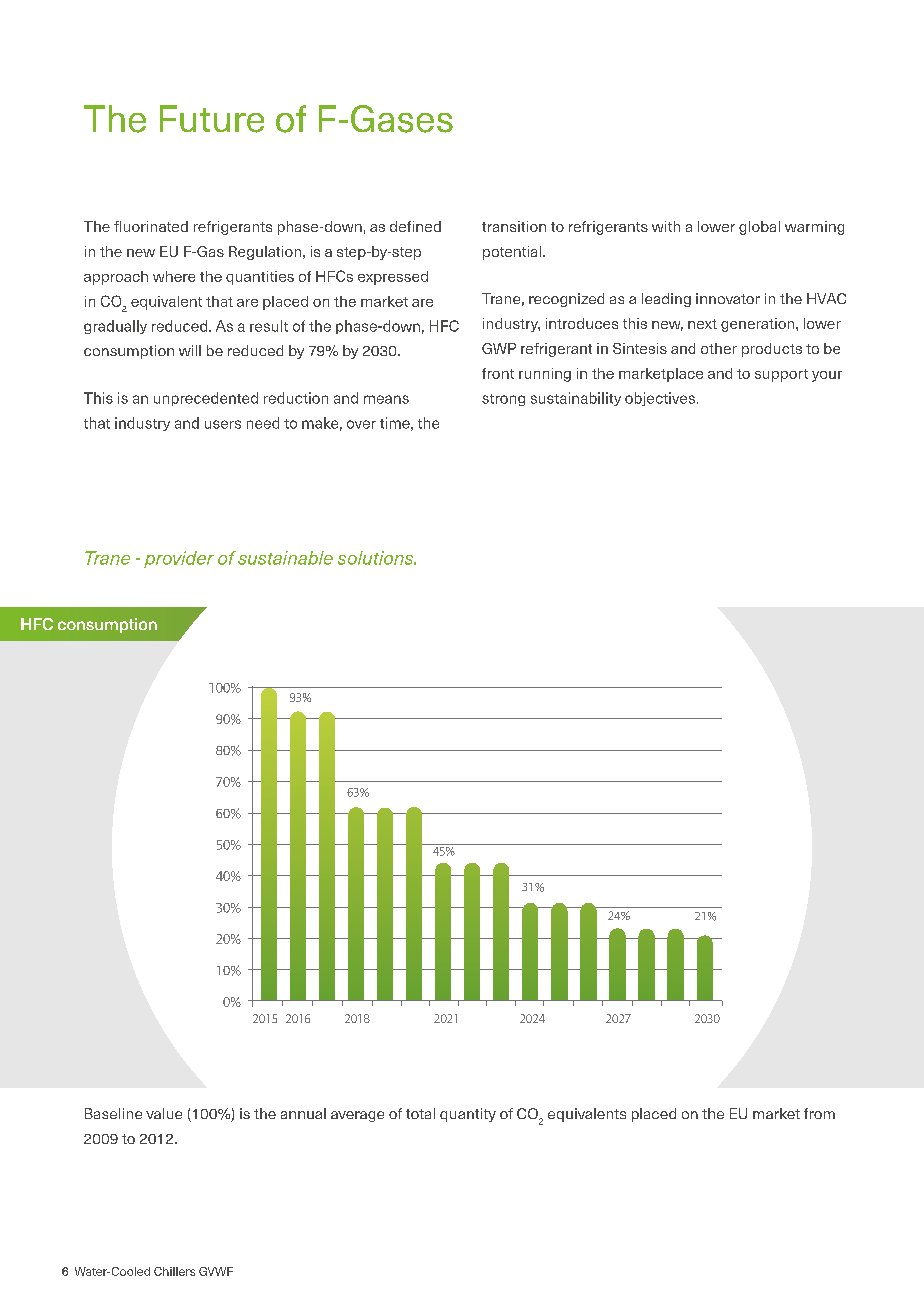 This screenshot has height=1308, width=924. What do you see at coordinates (759, 228) in the screenshot?
I see `global` at bounding box center [759, 228].
